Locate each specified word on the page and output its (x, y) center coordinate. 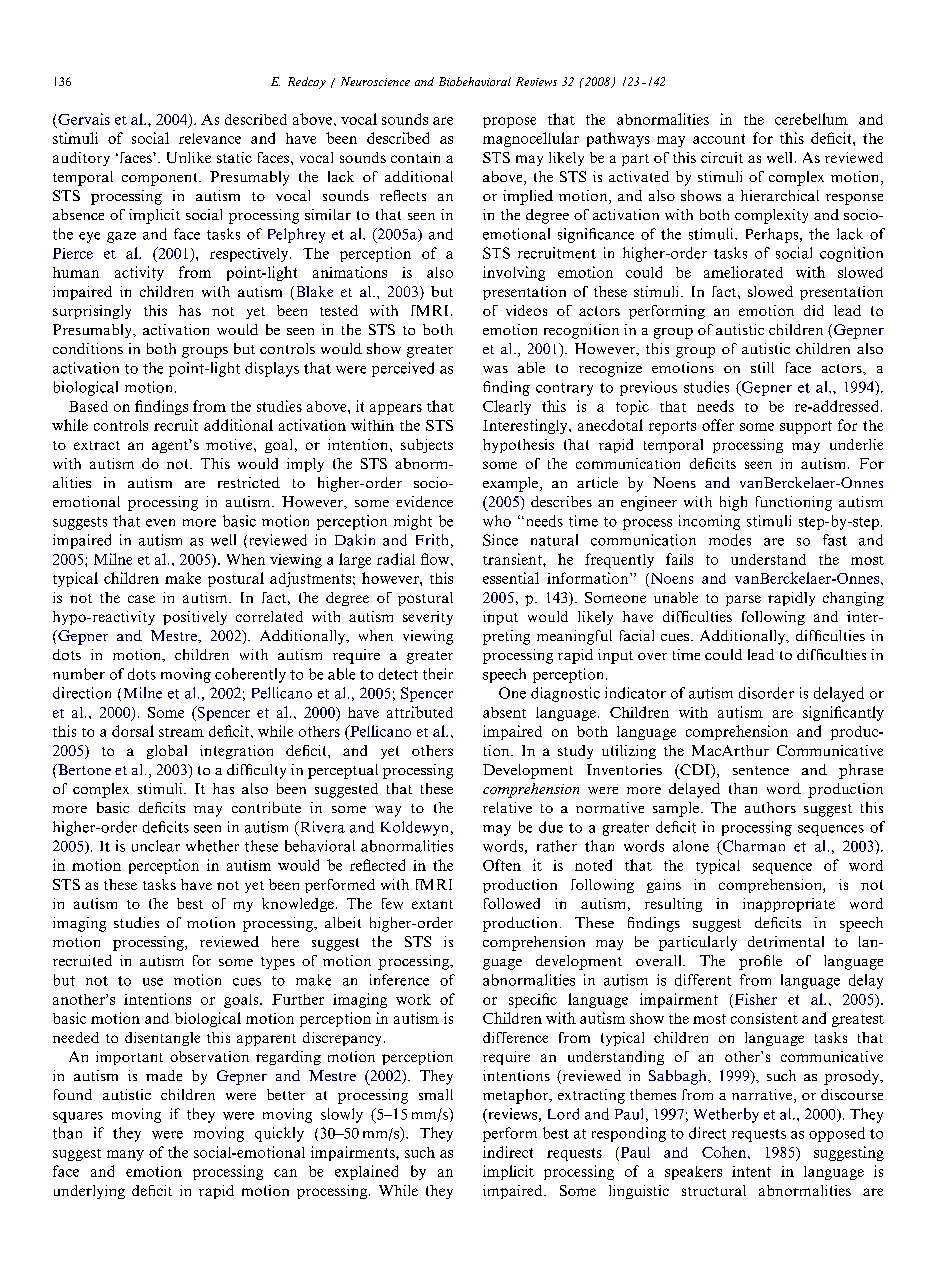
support (806, 427)
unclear (156, 846)
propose (509, 122)
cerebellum (811, 119)
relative (507, 807)
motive (230, 444)
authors (770, 807)
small (436, 1094)
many (125, 1155)
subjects (427, 446)
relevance (210, 138)
